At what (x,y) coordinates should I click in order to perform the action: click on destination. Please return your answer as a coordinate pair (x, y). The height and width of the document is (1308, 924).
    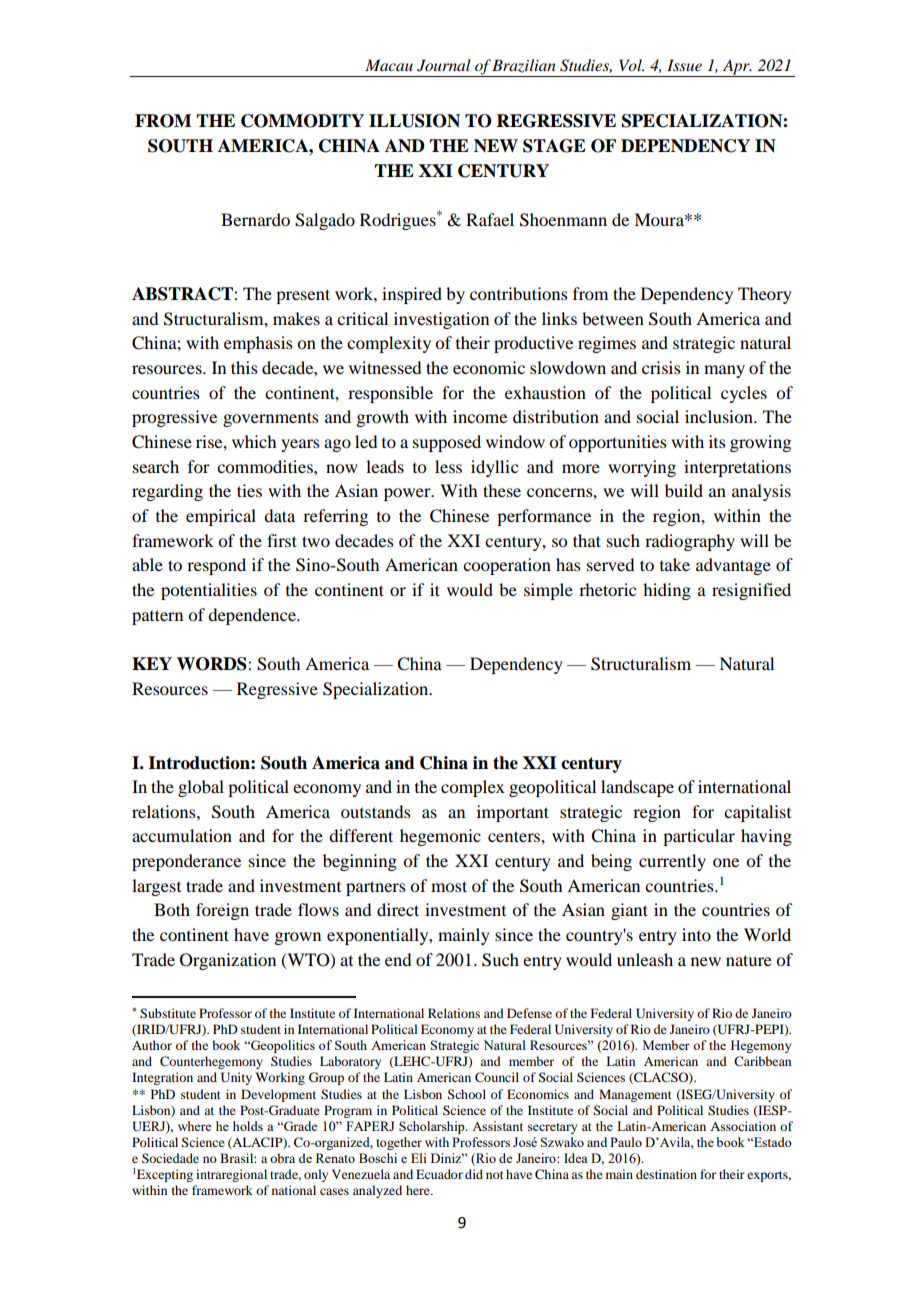
    Looking at the image, I should click on (666, 1174).
